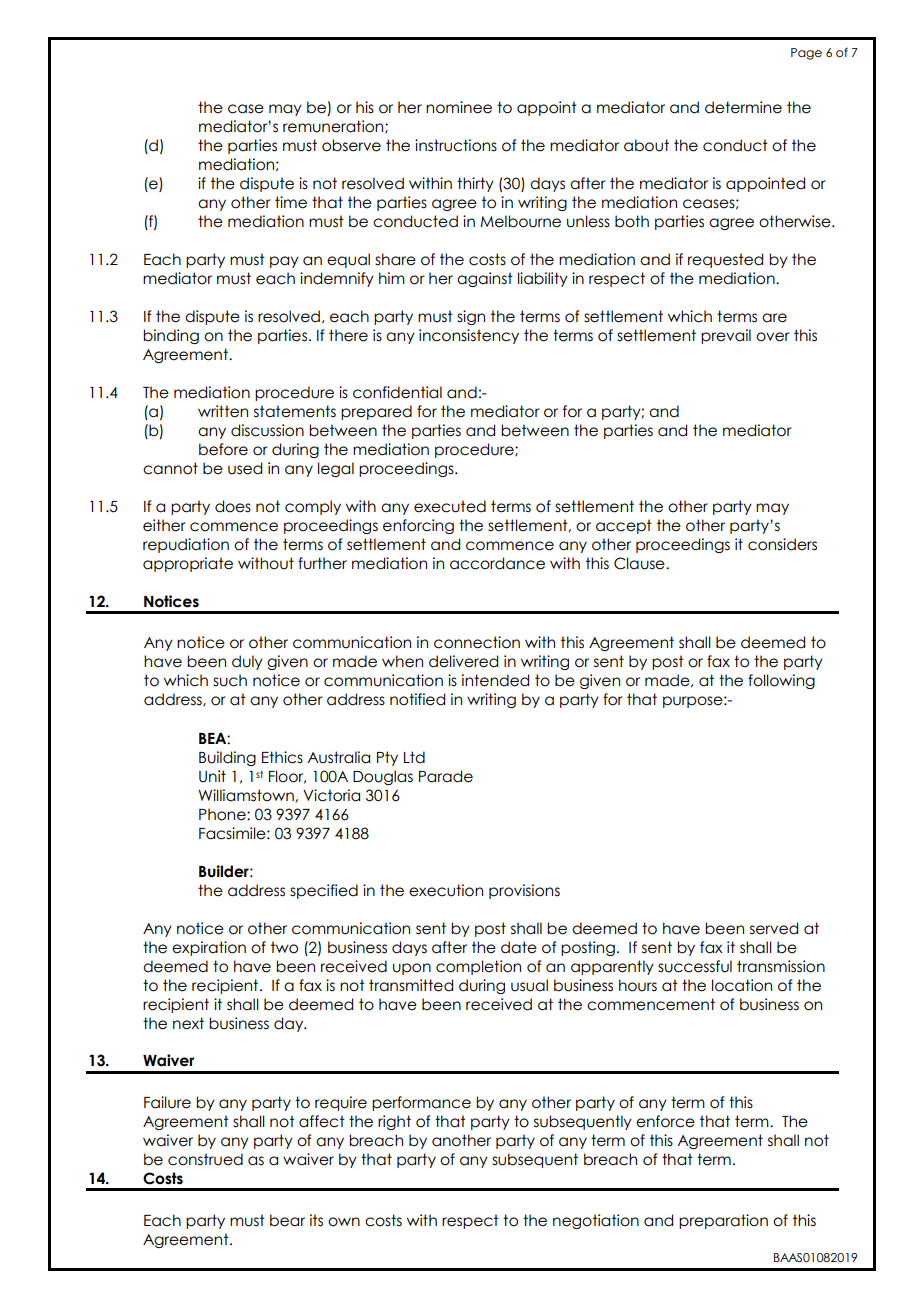 The height and width of the screenshot is (1308, 924). I want to click on nominee, so click(459, 107).
